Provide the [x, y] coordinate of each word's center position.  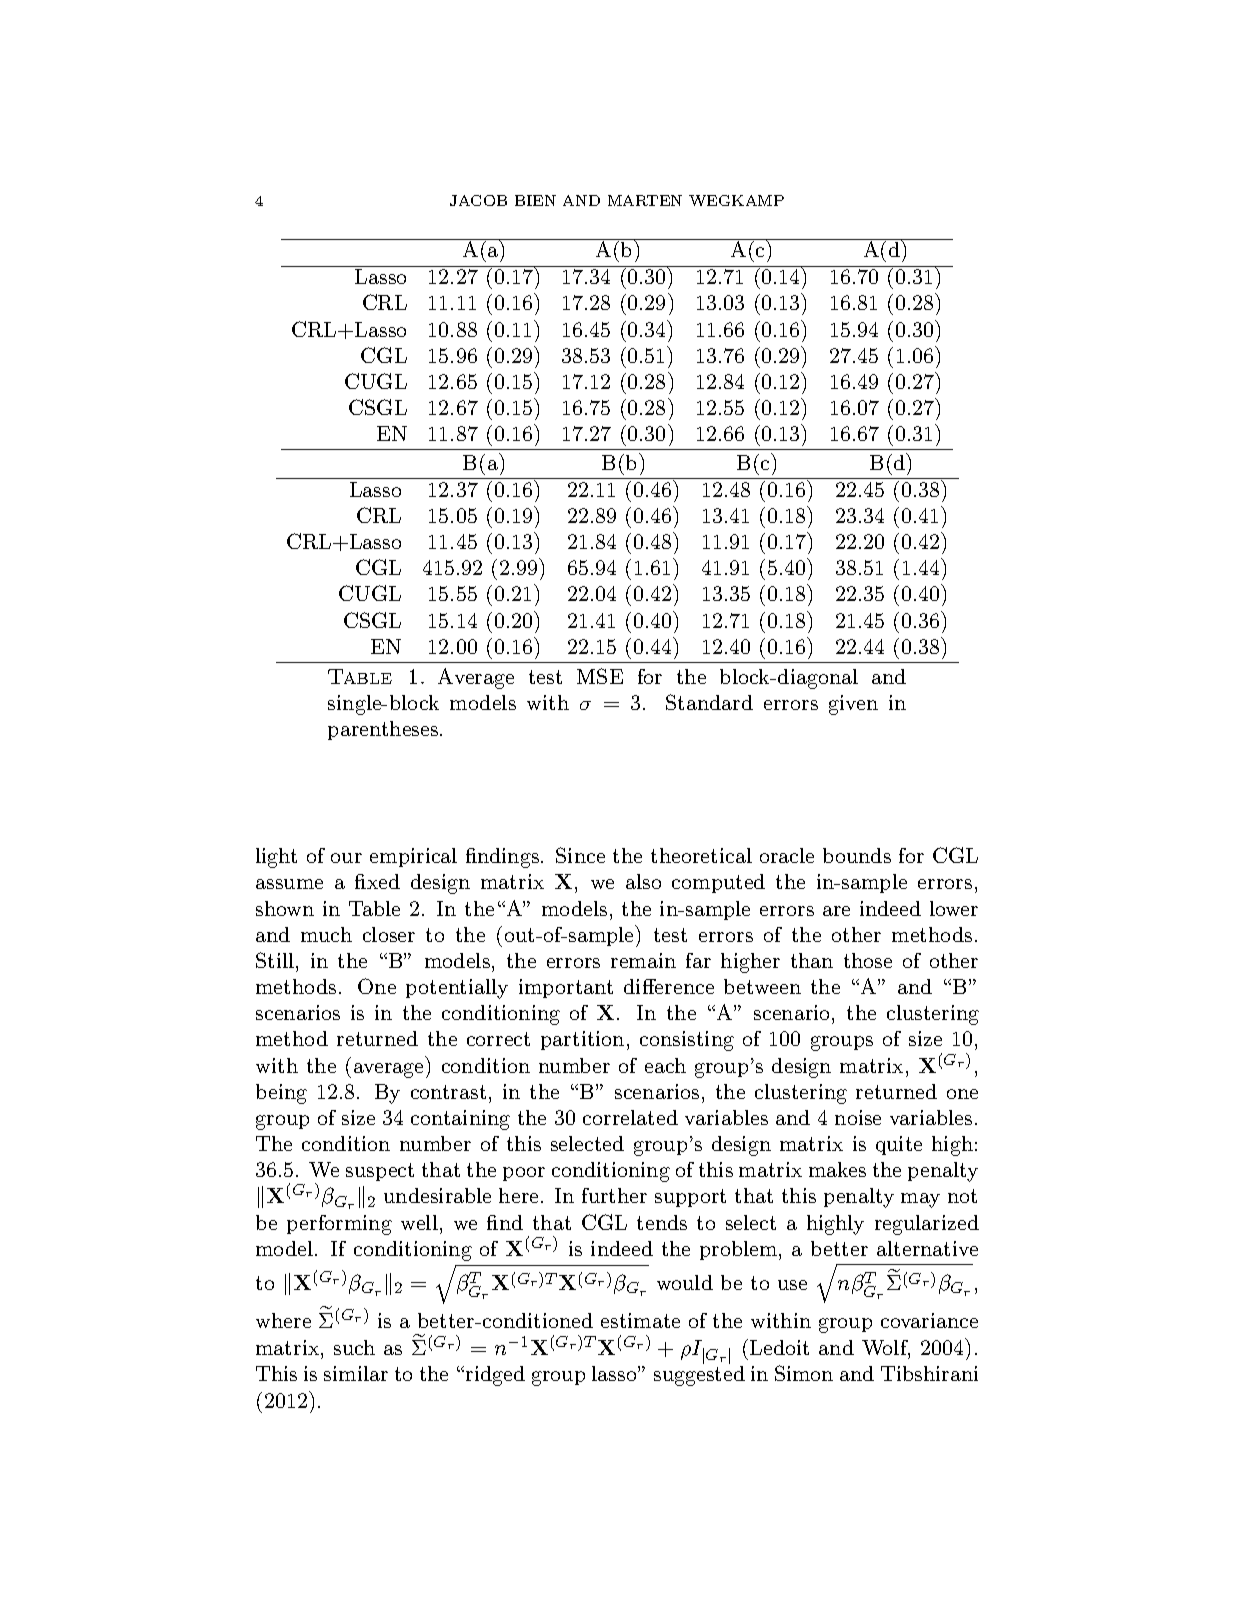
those [868, 960]
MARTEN [645, 200]
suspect [380, 1172]
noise [858, 1117]
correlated [630, 1117]
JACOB [478, 200]
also [643, 881]
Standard [709, 702]
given [853, 705]
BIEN [535, 200]
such [354, 1347]
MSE [600, 676]
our [346, 858]
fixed [377, 881]
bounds [857, 855]
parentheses [384, 730]
